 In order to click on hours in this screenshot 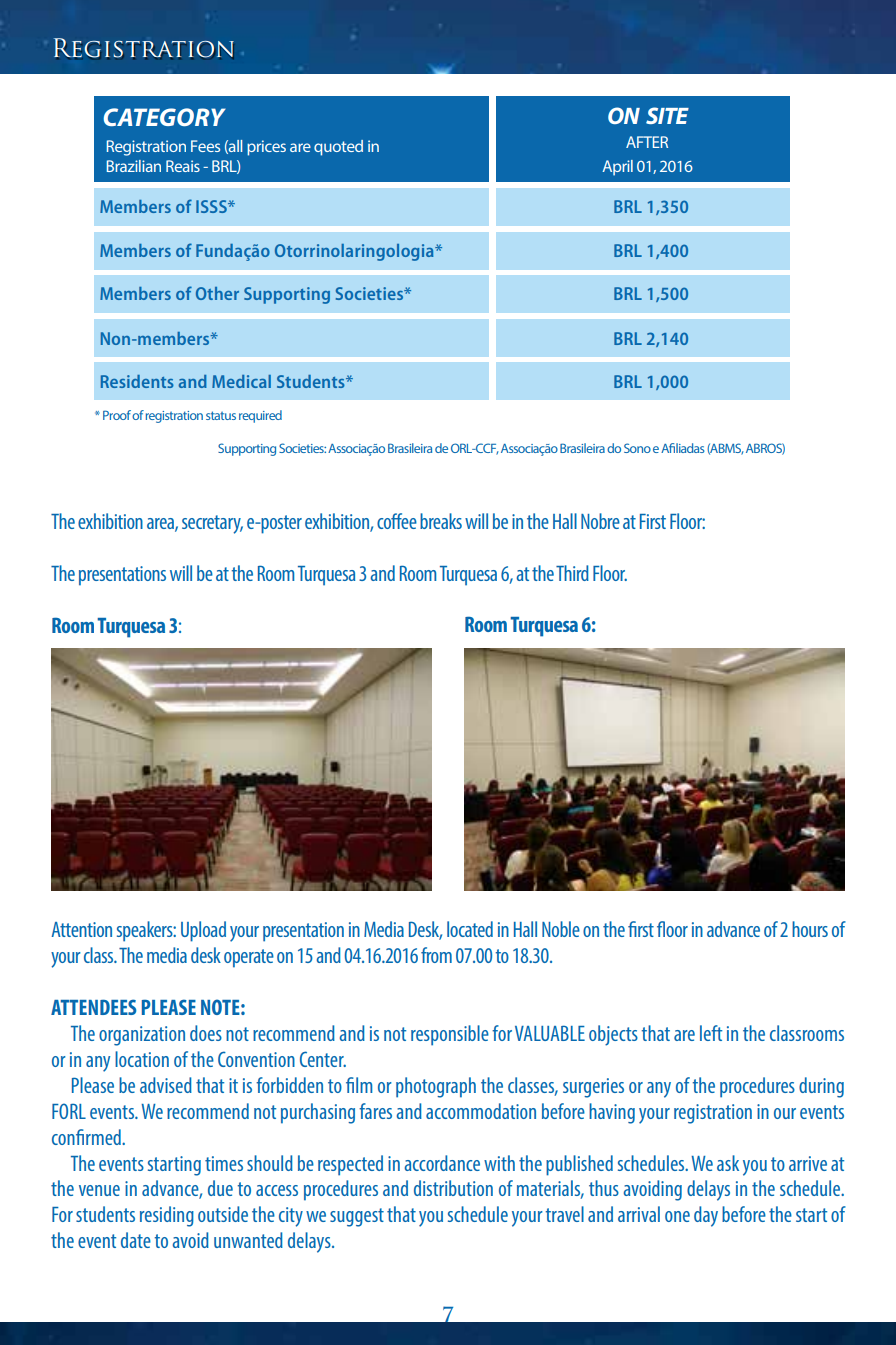, I will do `click(810, 929)`.
